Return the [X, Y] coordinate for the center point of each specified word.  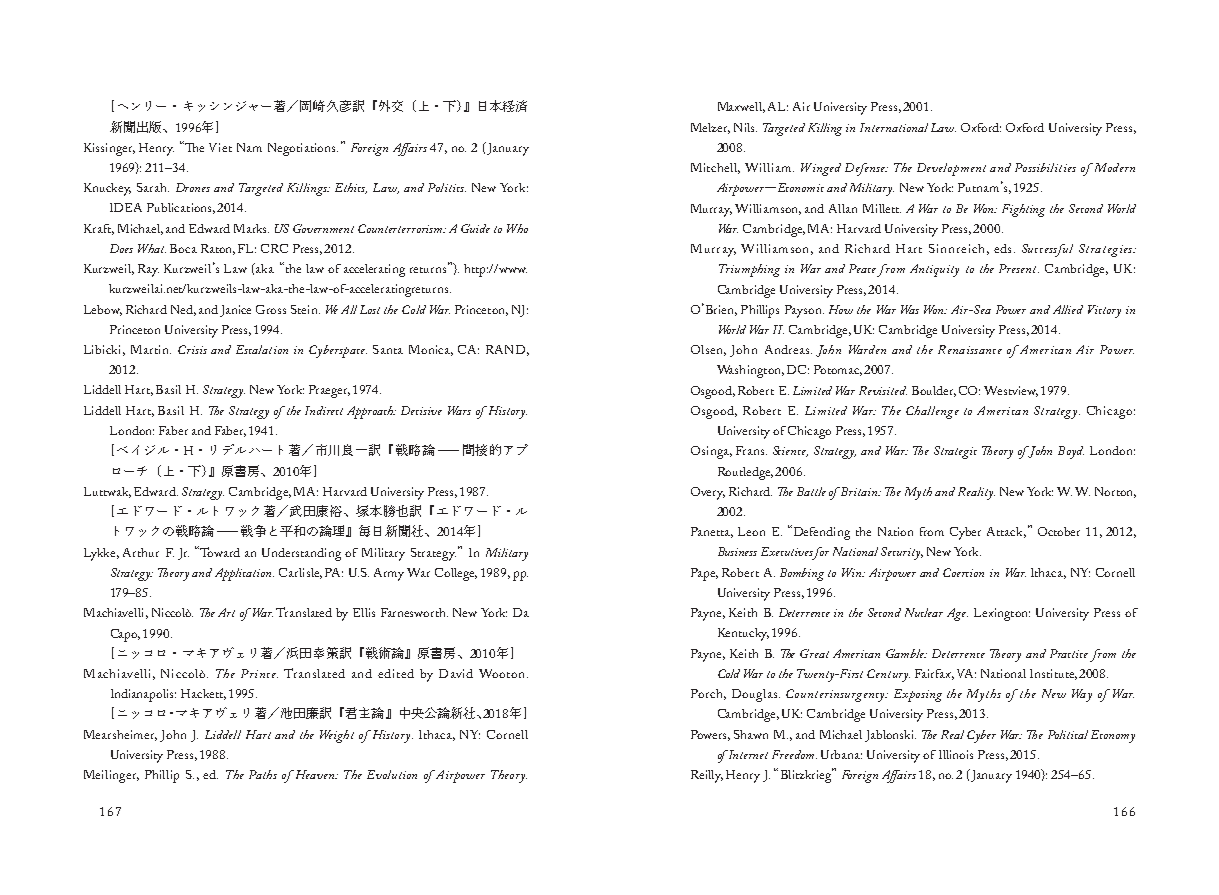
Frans [751, 450]
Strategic [955, 452]
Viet [220, 147]
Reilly [707, 776]
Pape [704, 574]
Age [957, 614]
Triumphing [749, 270]
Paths [263, 774]
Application [244, 574]
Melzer [710, 128]
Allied [1068, 309]
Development [951, 169]
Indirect [324, 410]
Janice [235, 311]
